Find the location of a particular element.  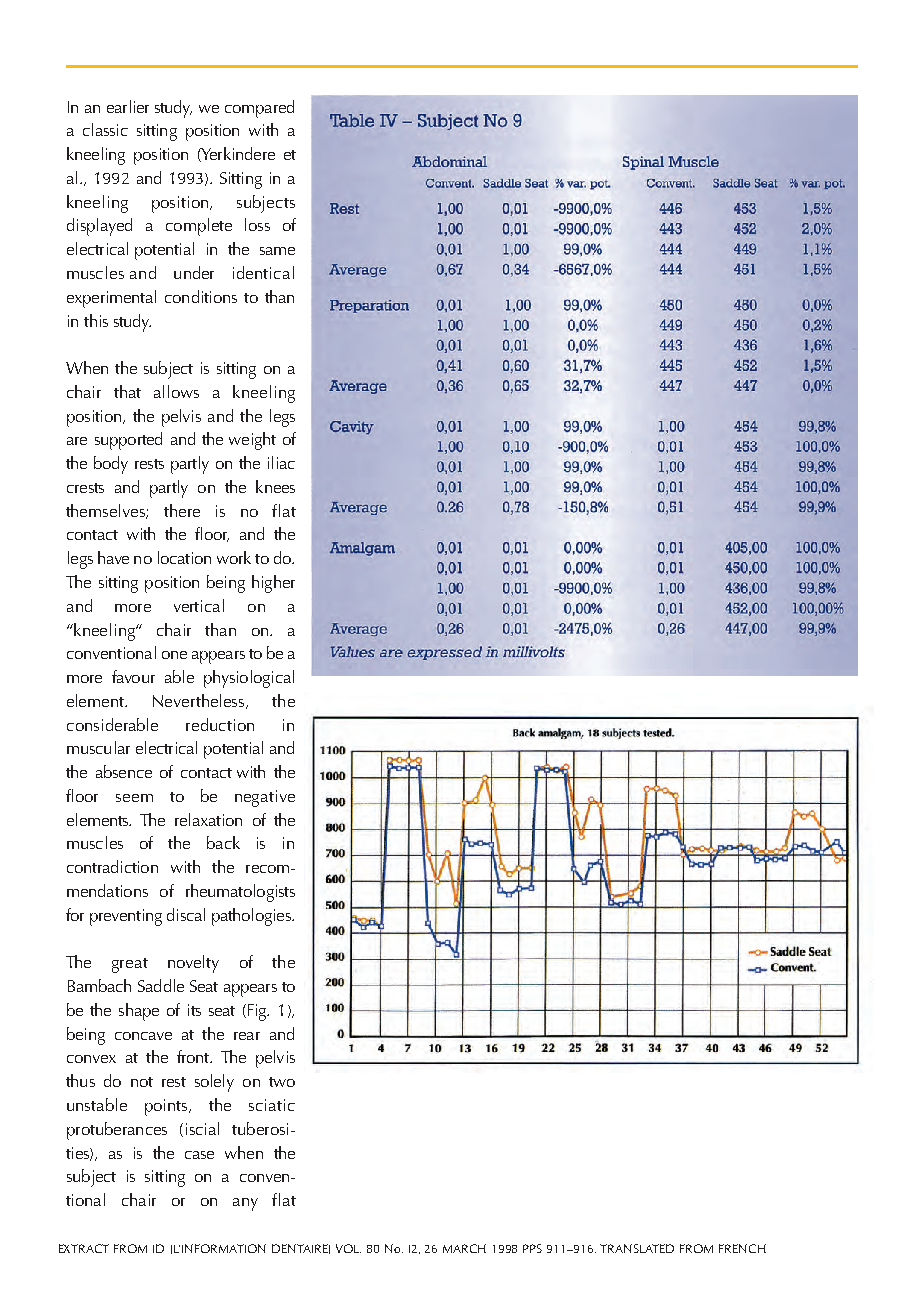

same is located at coordinates (277, 251).
